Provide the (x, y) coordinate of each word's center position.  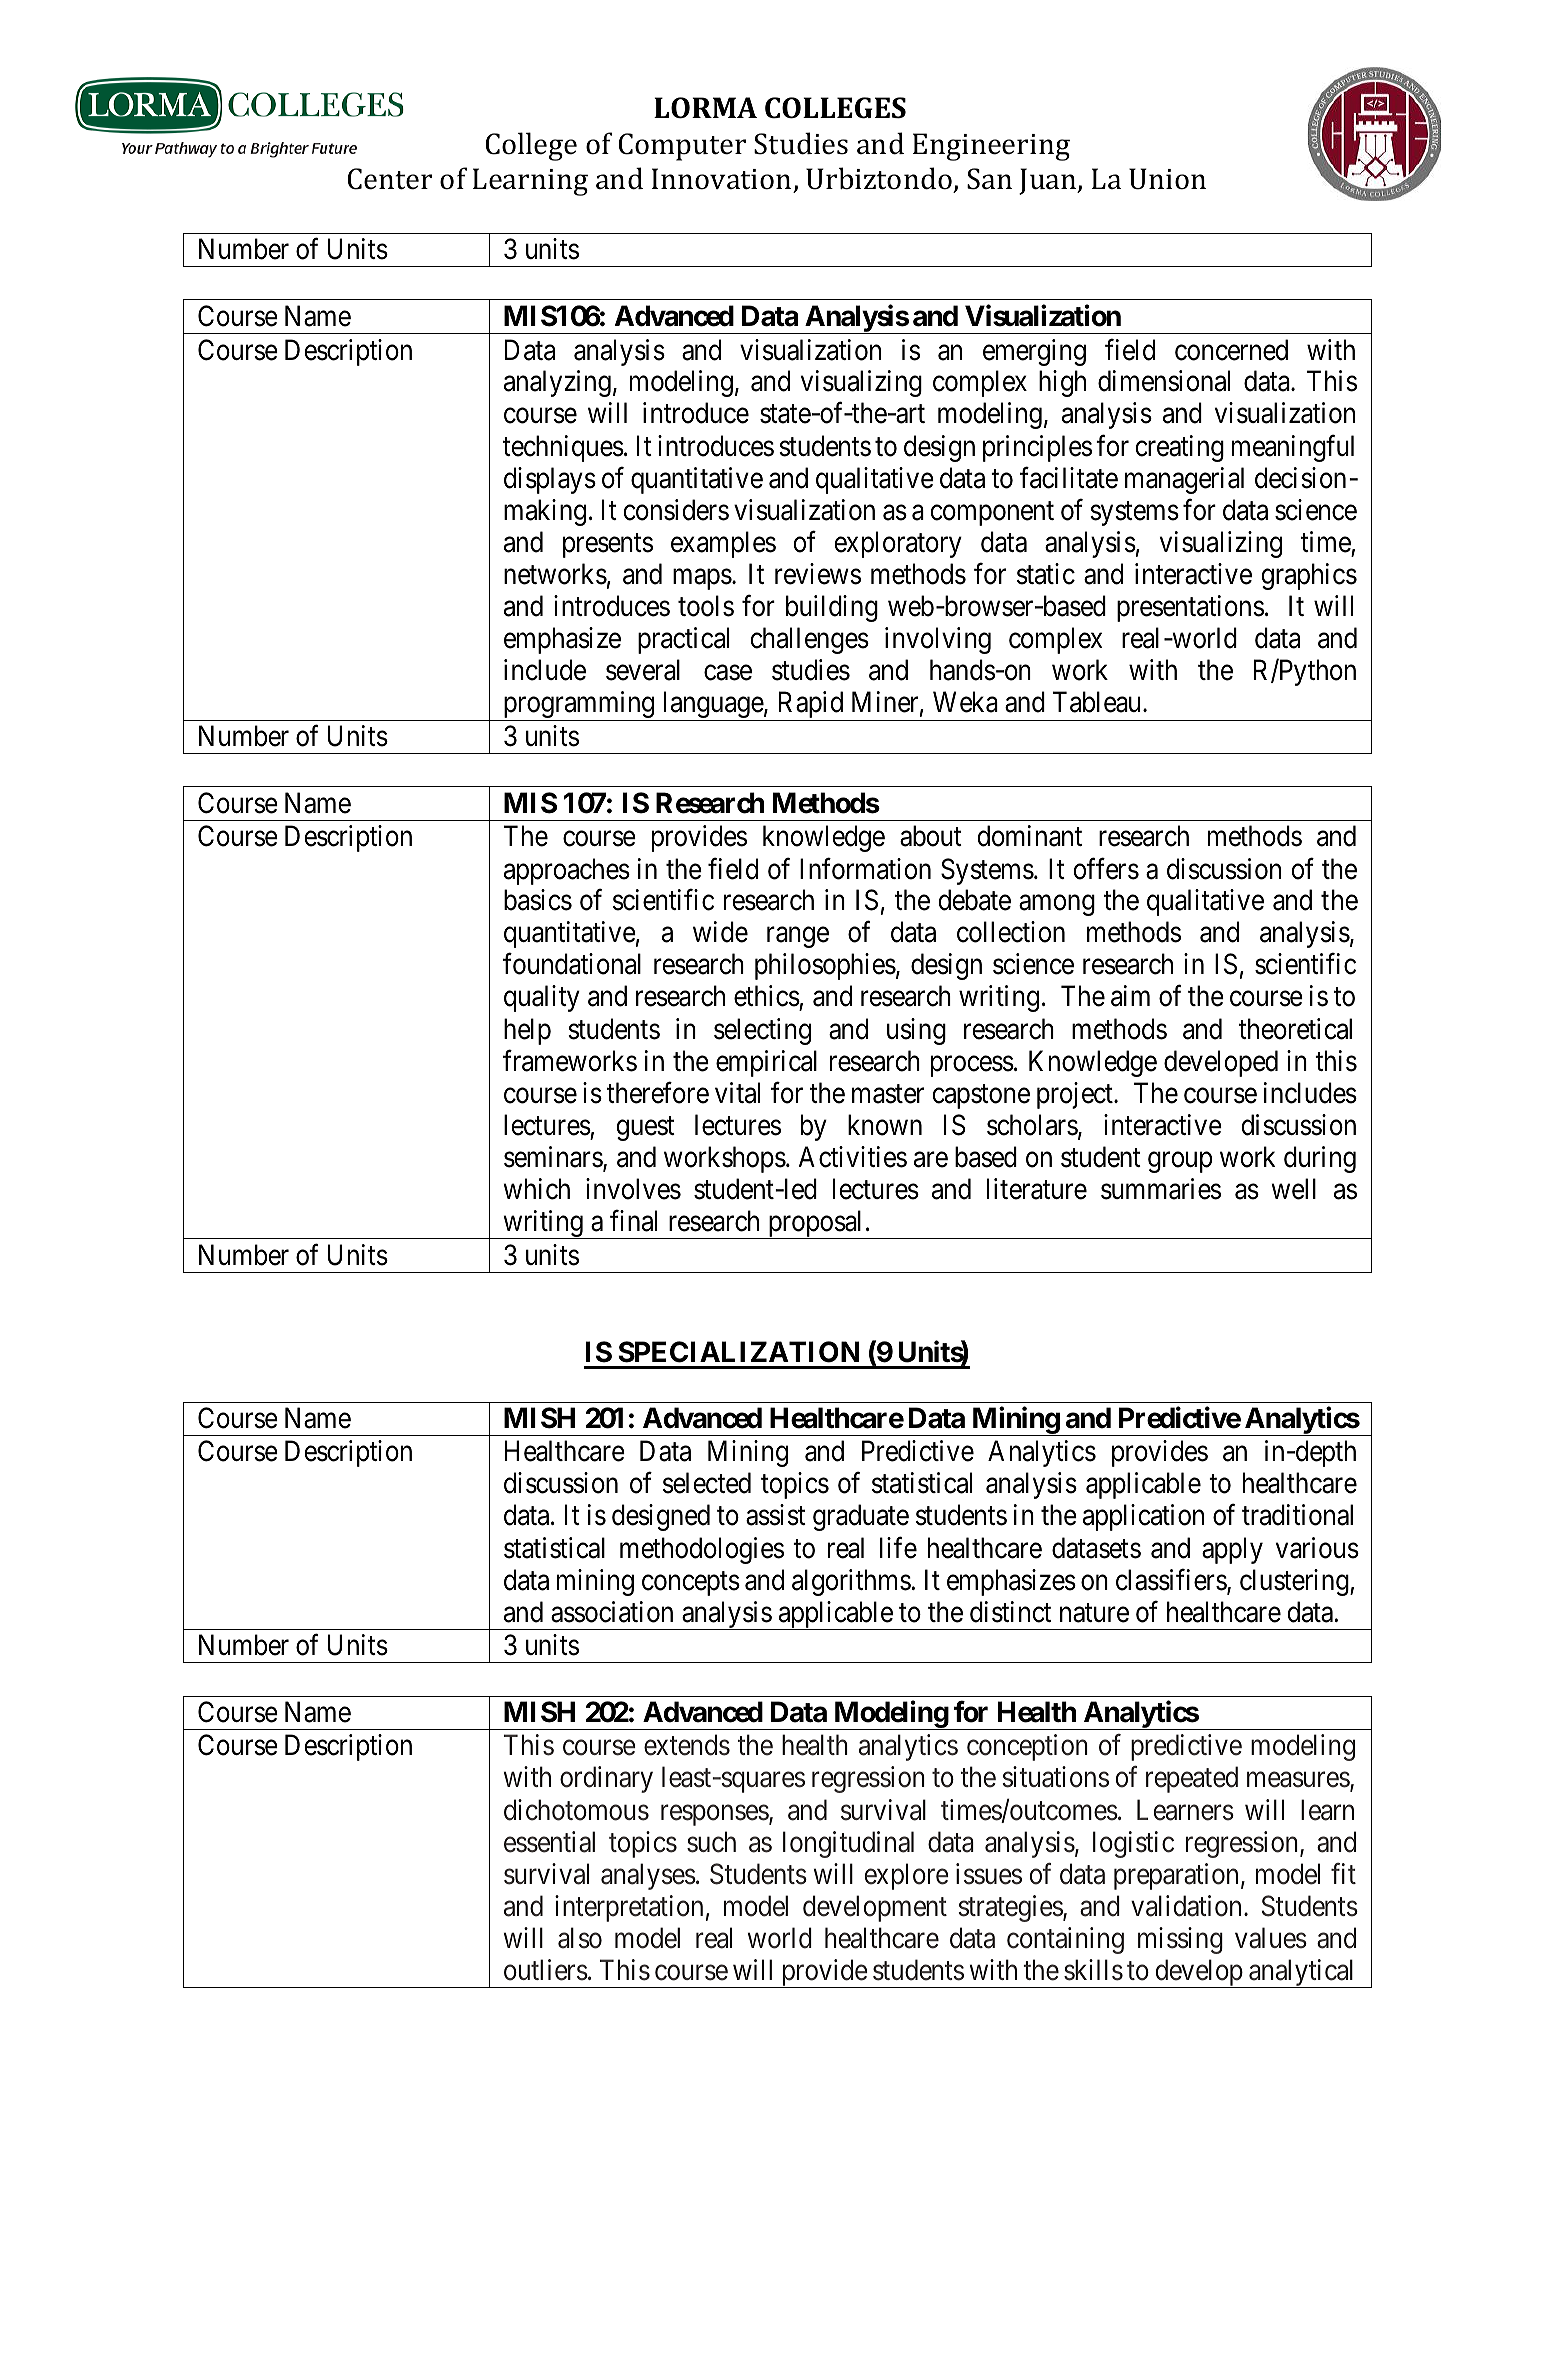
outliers (546, 1970)
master (888, 1094)
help (527, 1031)
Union (1167, 179)
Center (389, 179)
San (989, 179)
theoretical (1295, 1029)
